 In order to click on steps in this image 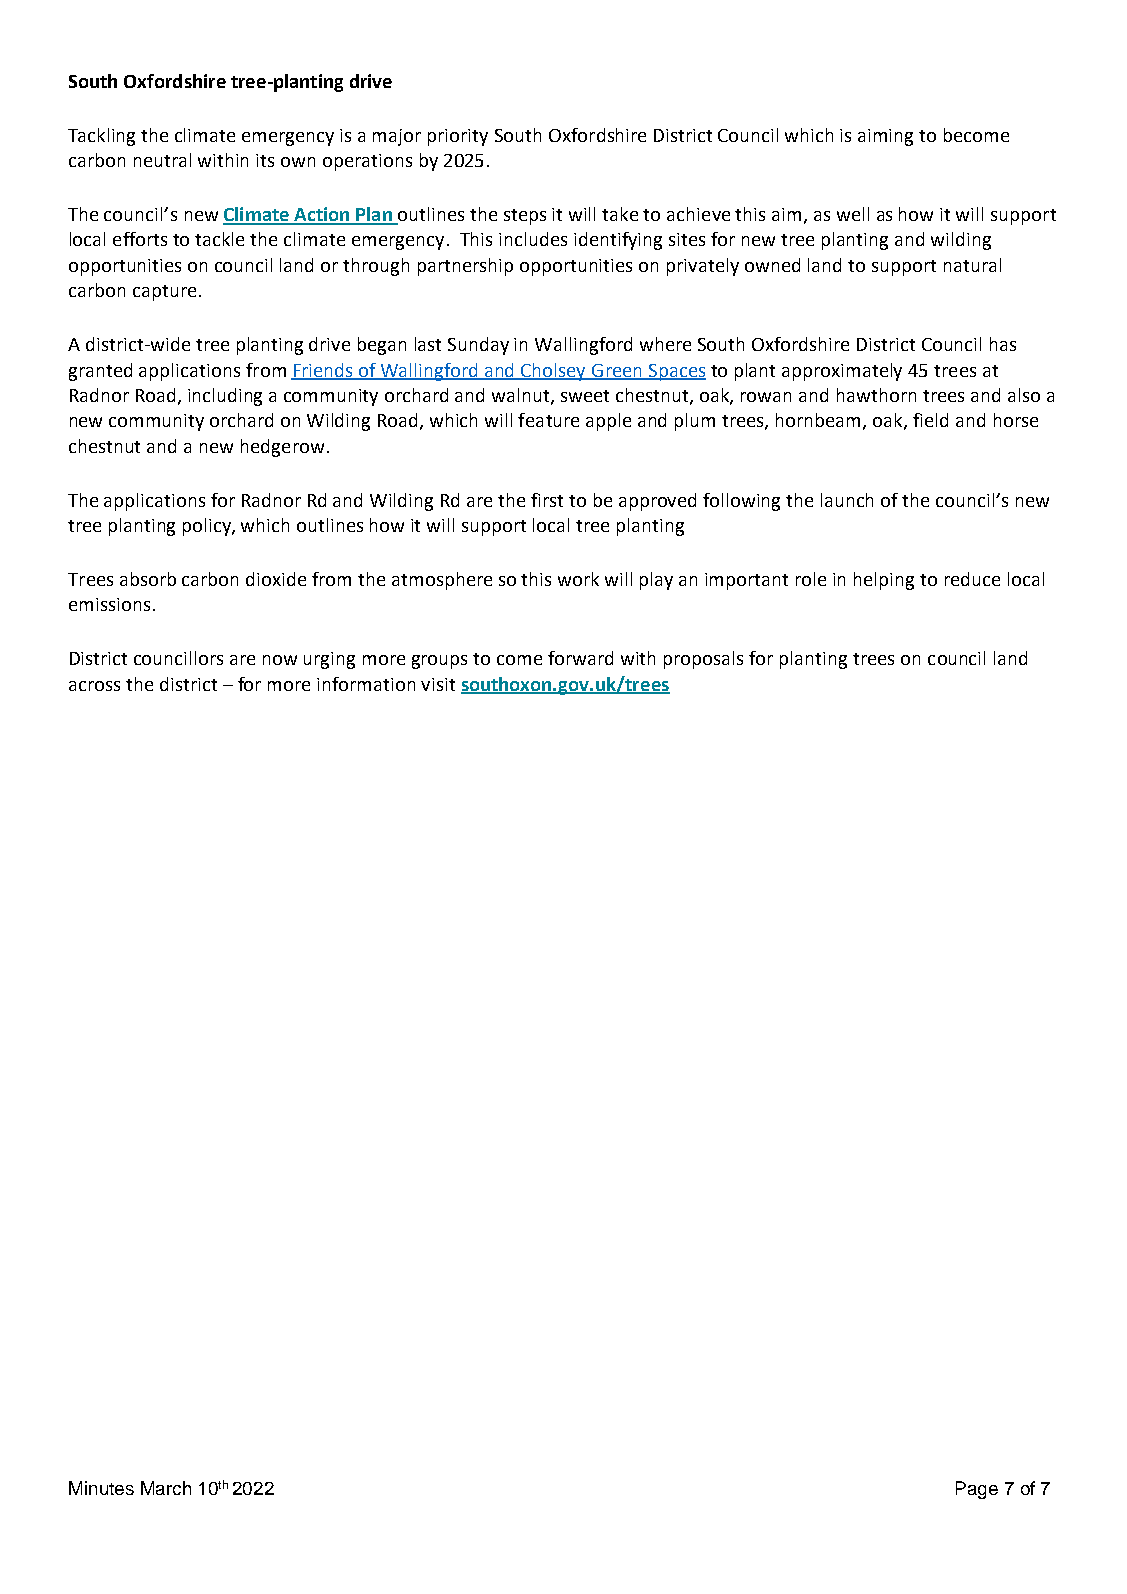, I will do `click(525, 217)`.
